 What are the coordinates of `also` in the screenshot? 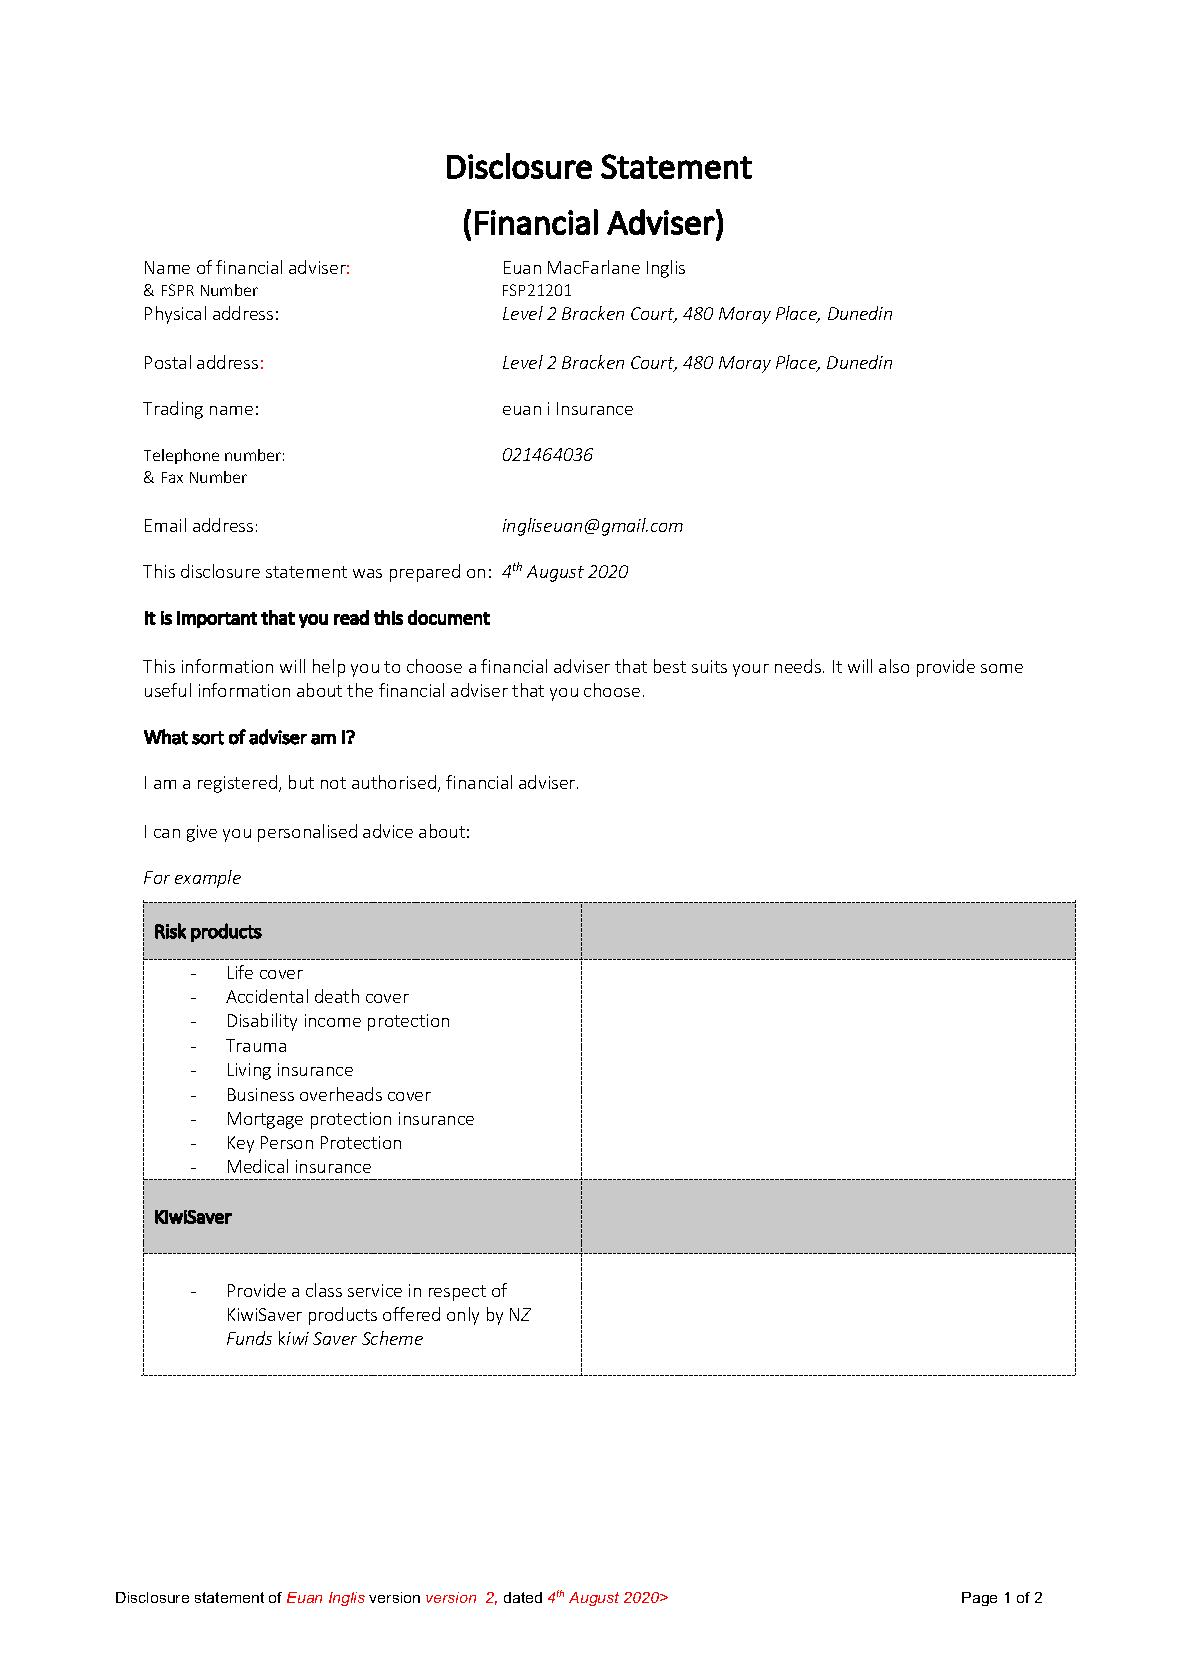 It's located at (894, 666).
